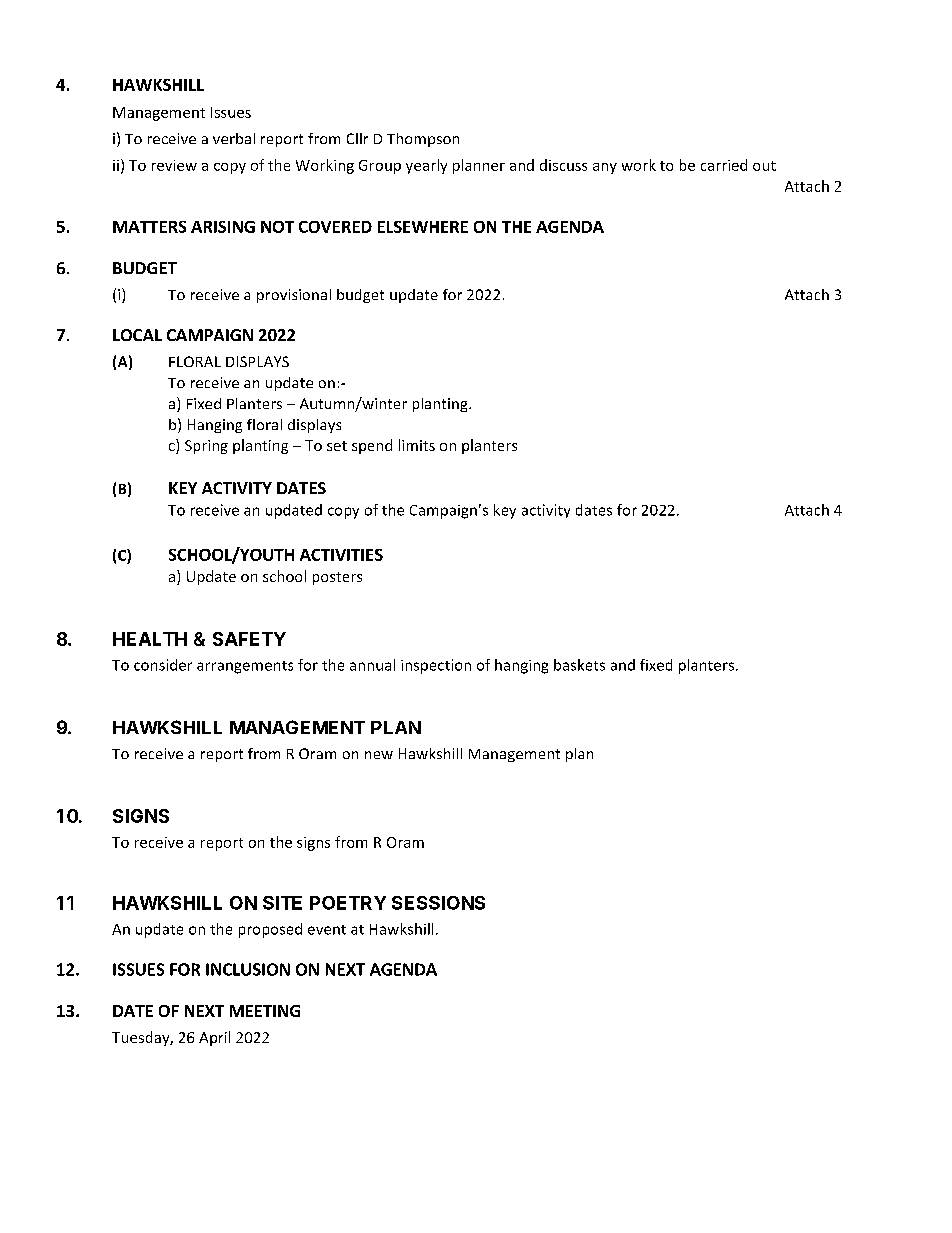  Describe the element at coordinates (426, 166) in the screenshot. I see `yearly` at that location.
